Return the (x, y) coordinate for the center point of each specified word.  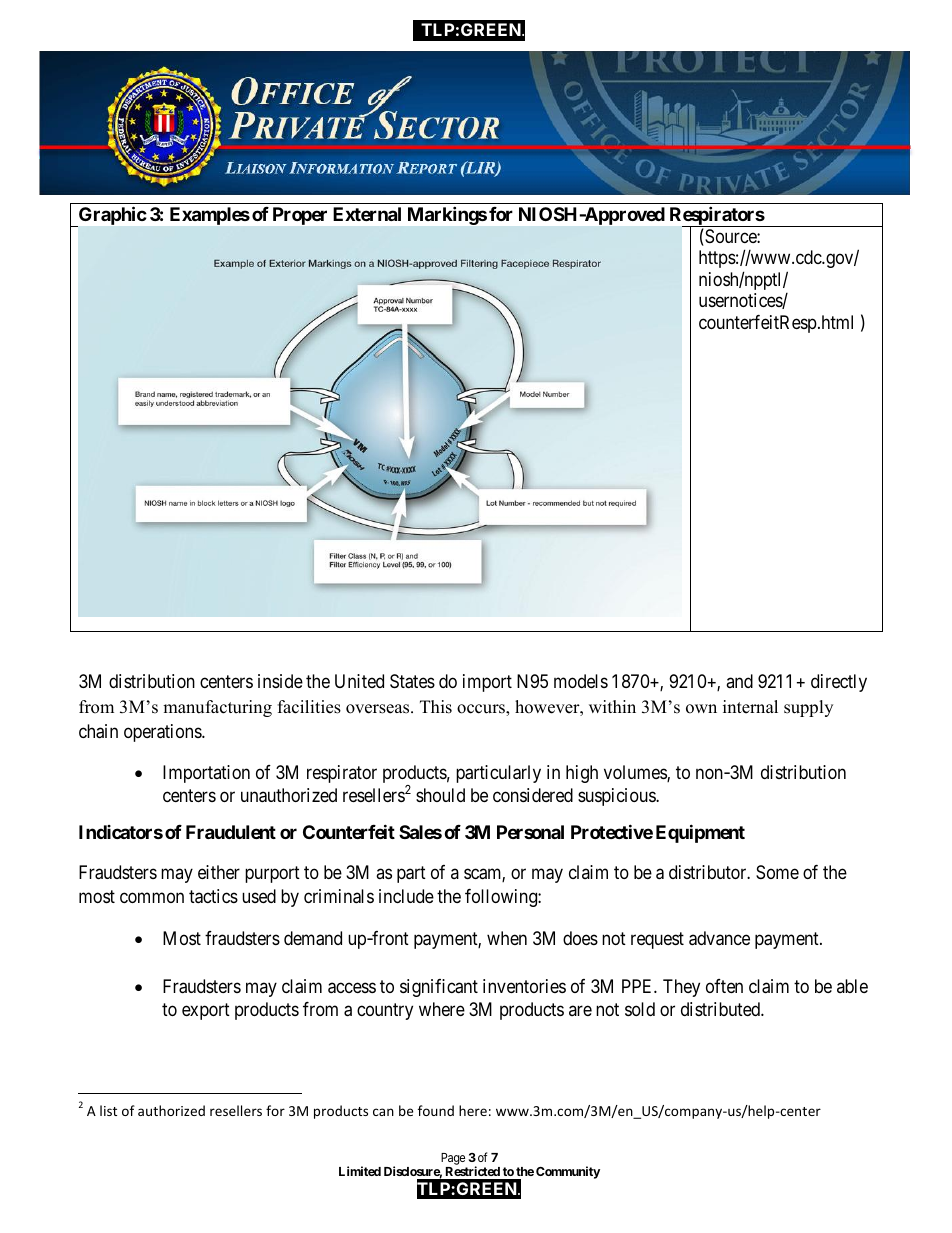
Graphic (112, 216)
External (367, 214)
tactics (213, 896)
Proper (300, 216)
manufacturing (217, 708)
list (108, 1110)
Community (568, 1172)
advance (719, 938)
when (507, 938)
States (412, 681)
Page (454, 1160)
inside (280, 681)
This (436, 707)
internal (750, 707)
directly (839, 683)
